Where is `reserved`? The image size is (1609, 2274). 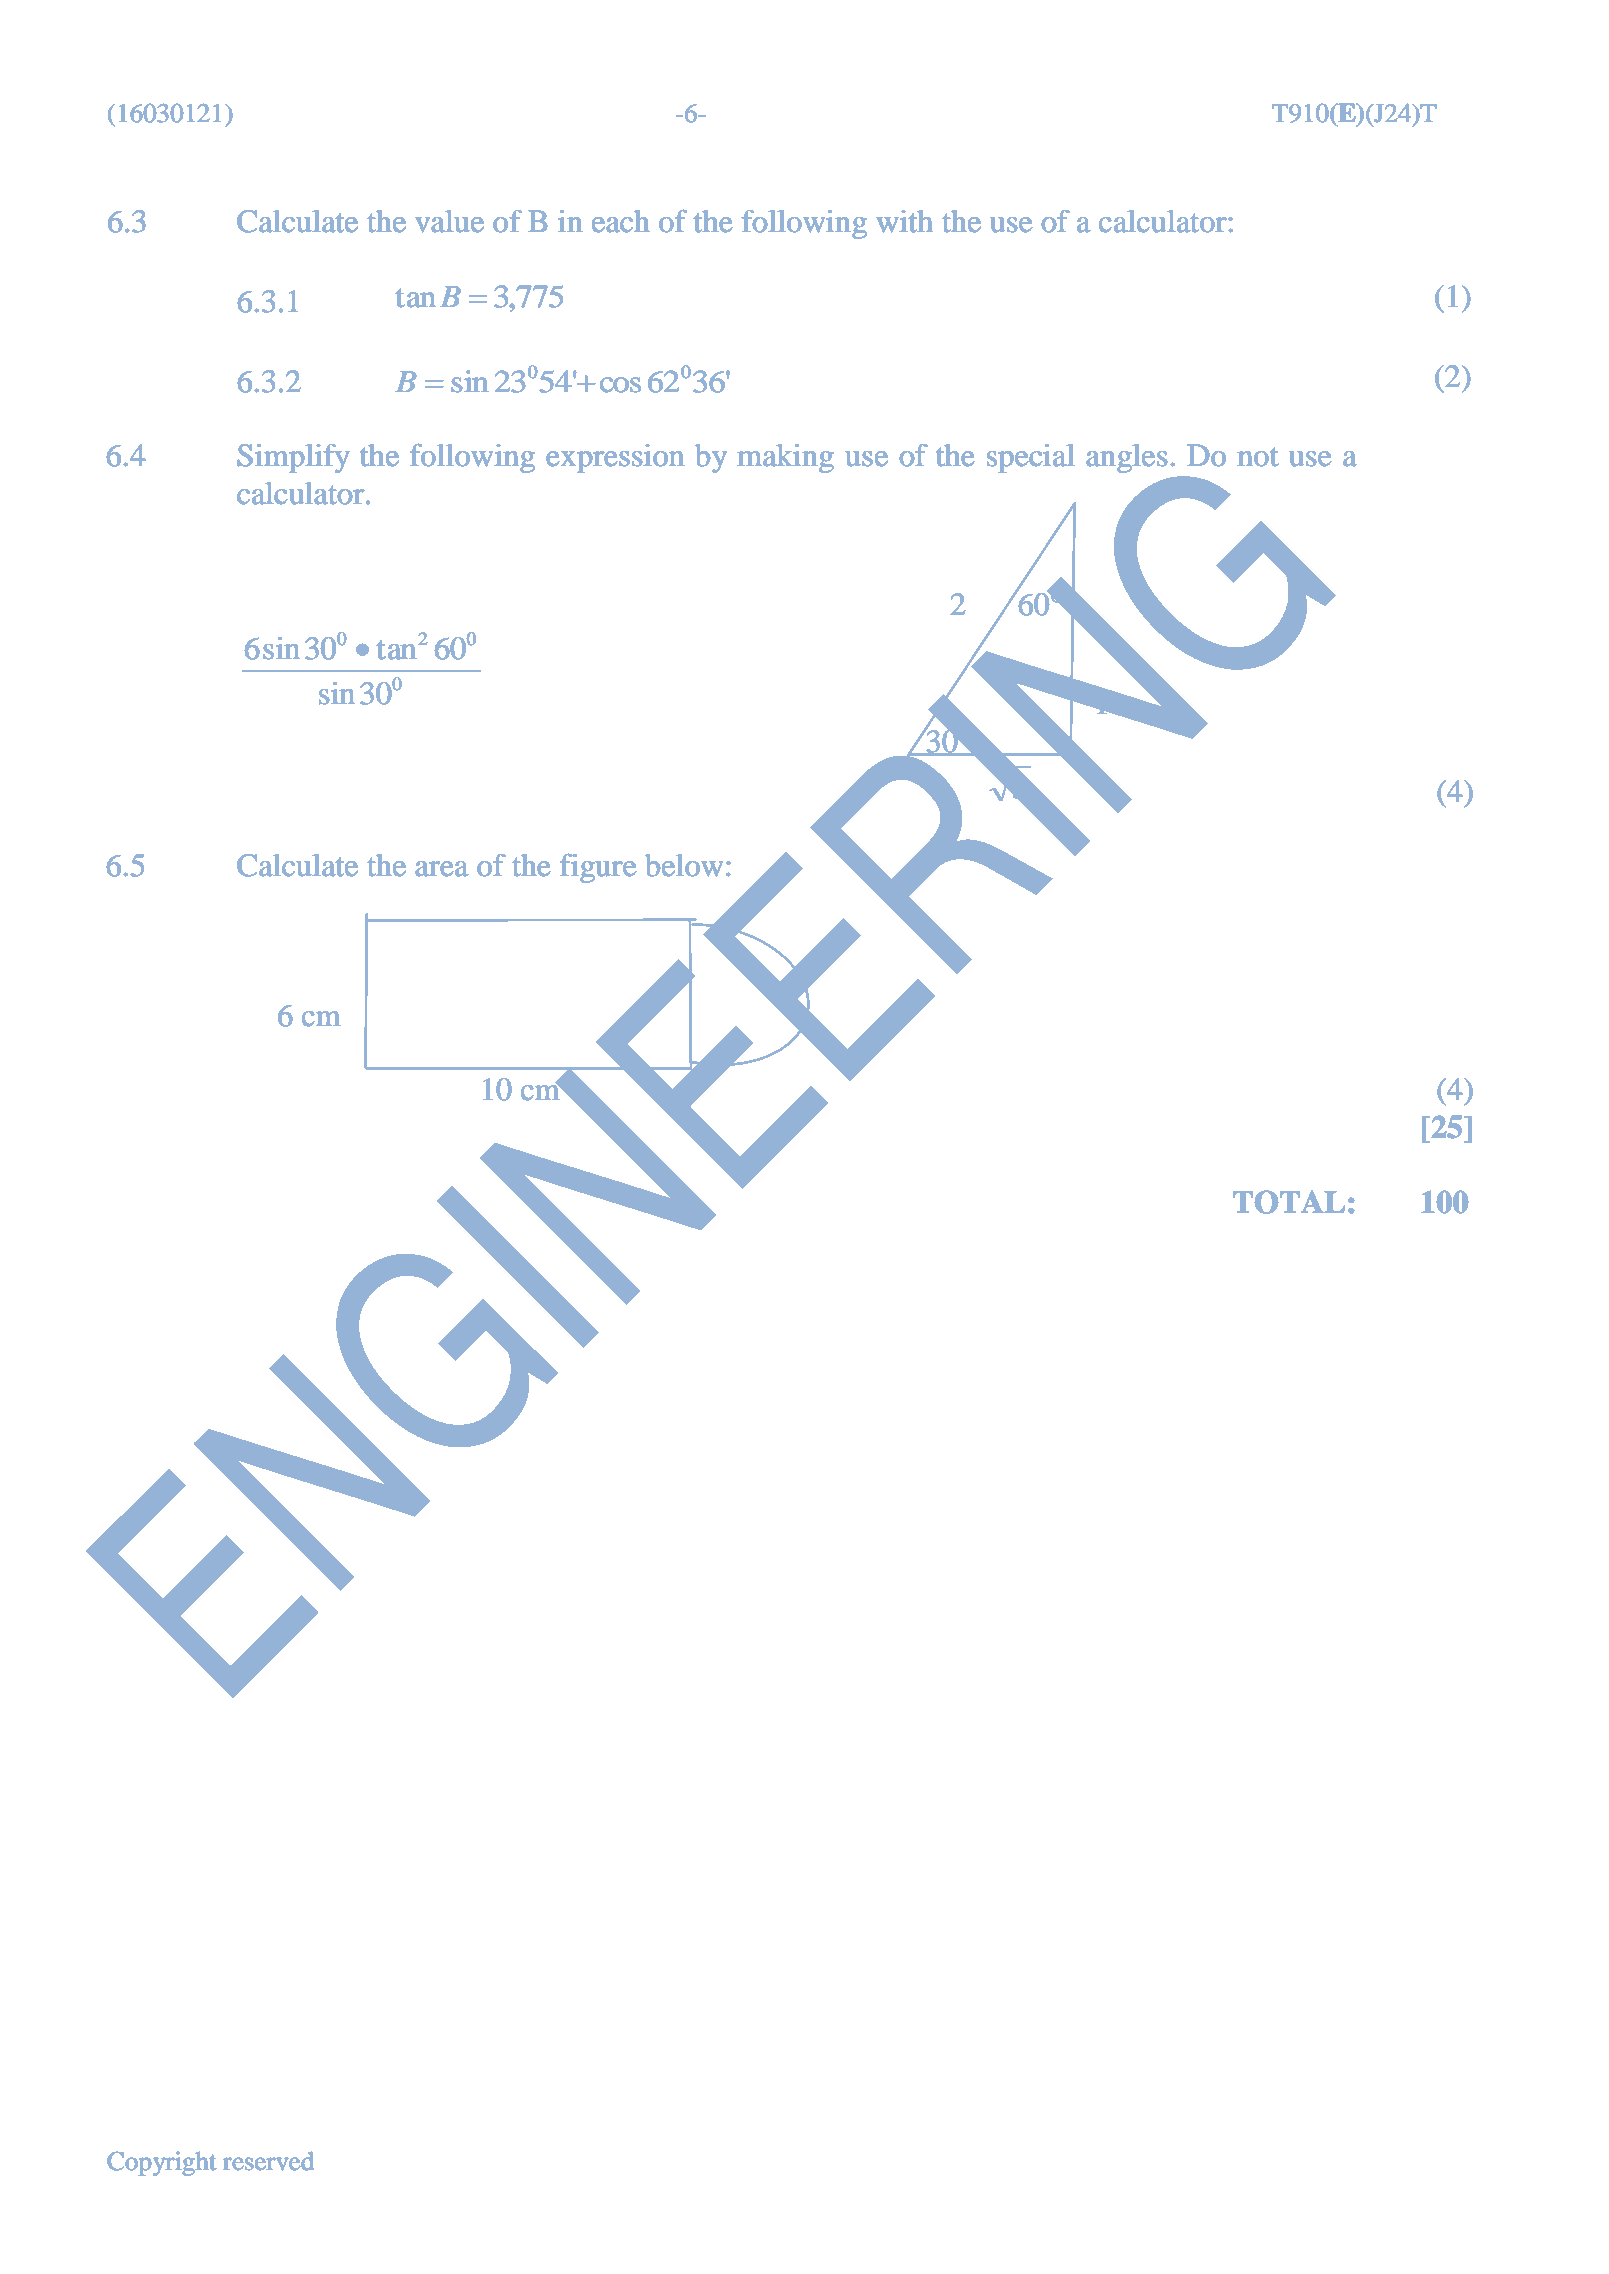 reserved is located at coordinates (268, 2161).
